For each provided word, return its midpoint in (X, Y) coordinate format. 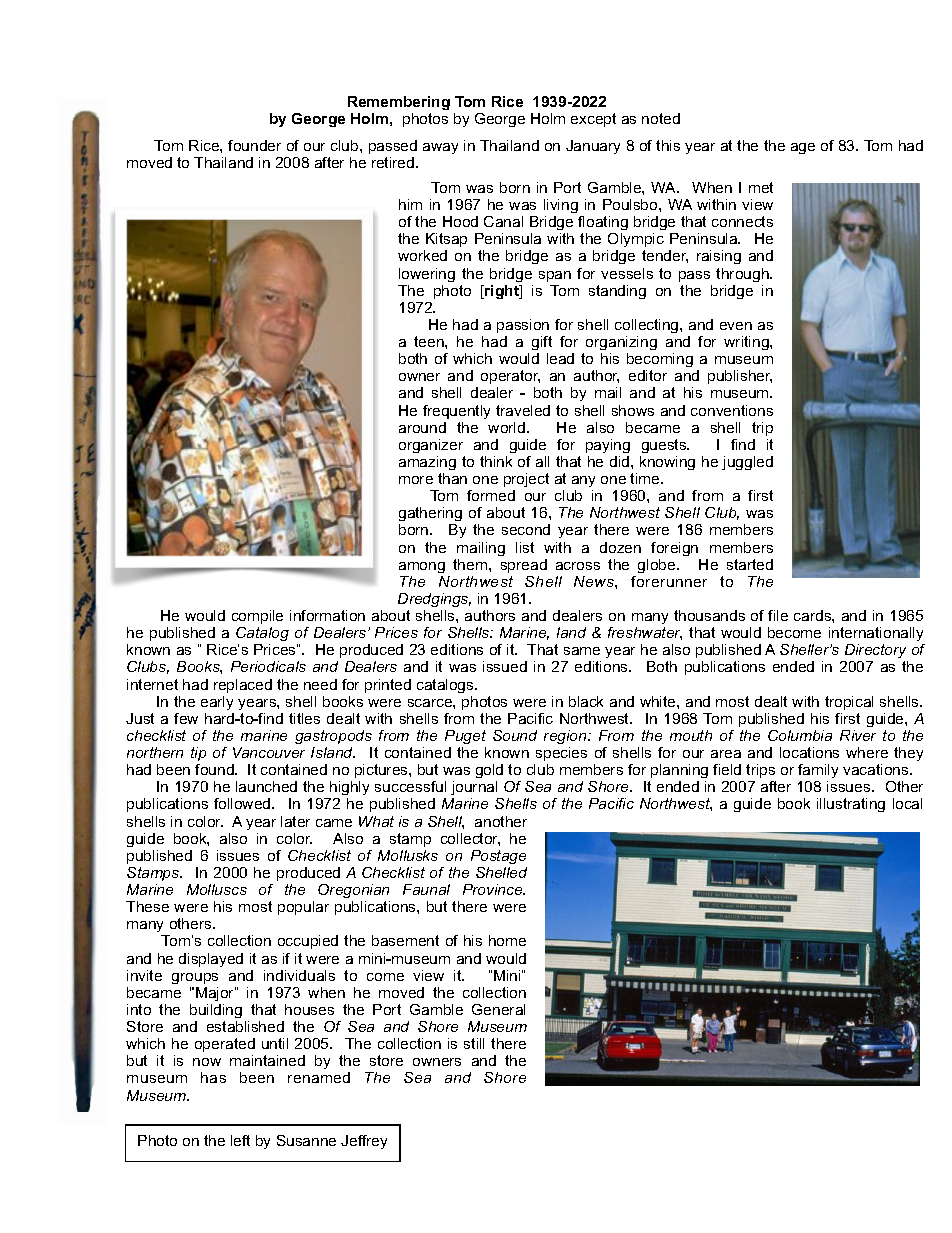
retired (394, 162)
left (240, 1140)
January (593, 147)
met (761, 187)
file (778, 615)
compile (257, 617)
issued (505, 666)
